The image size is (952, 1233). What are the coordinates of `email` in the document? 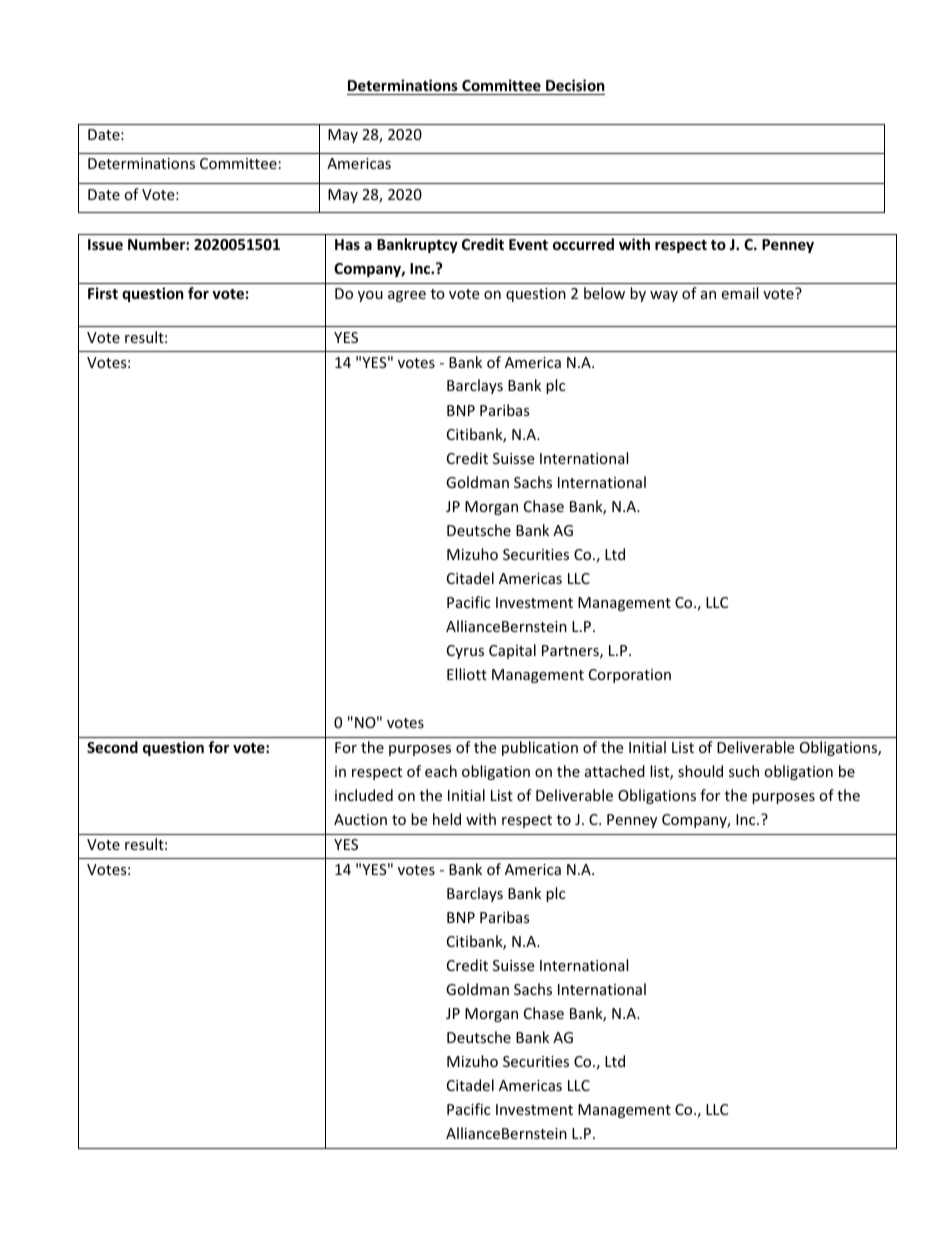 It's located at (739, 293).
